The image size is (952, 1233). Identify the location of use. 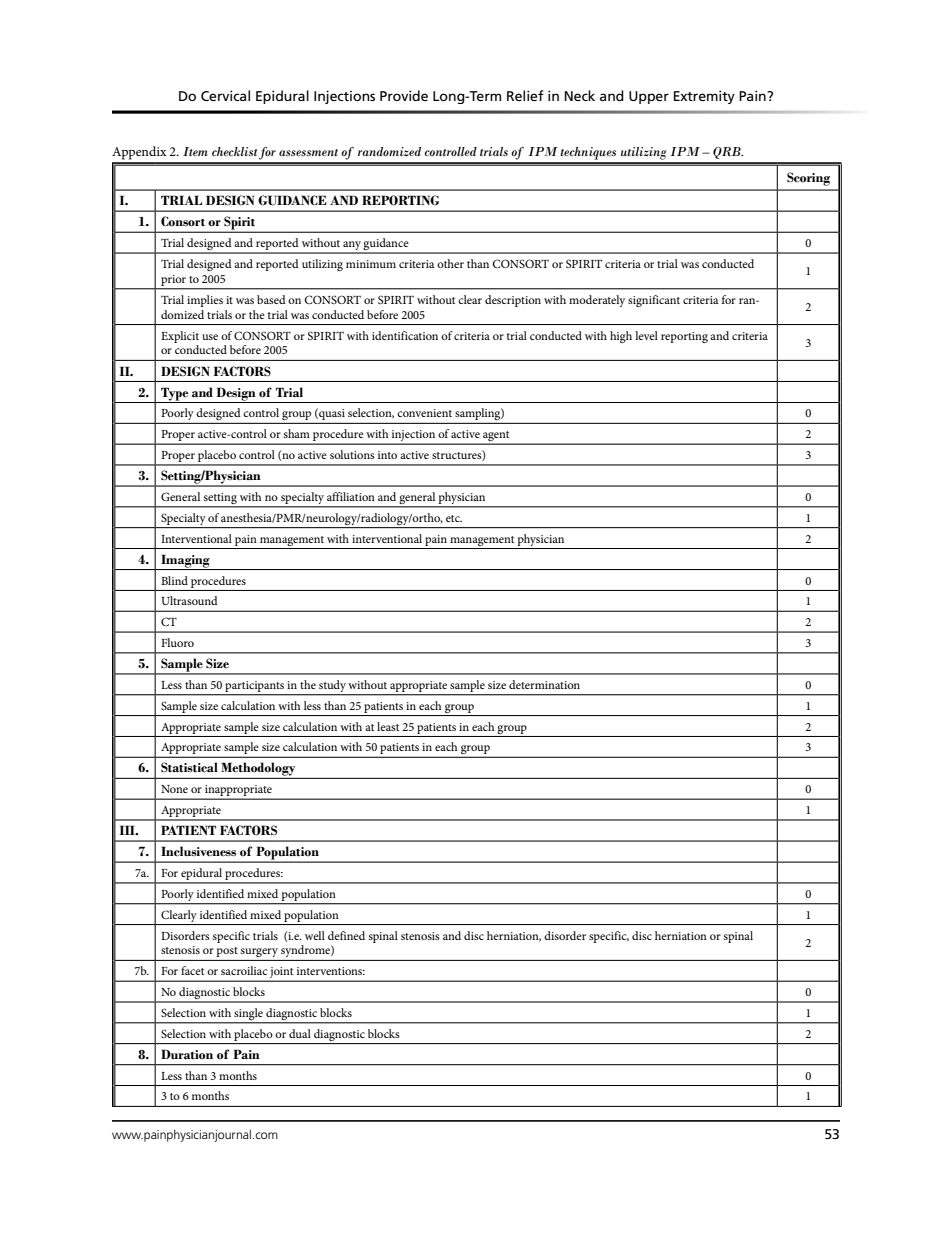
(210, 337).
